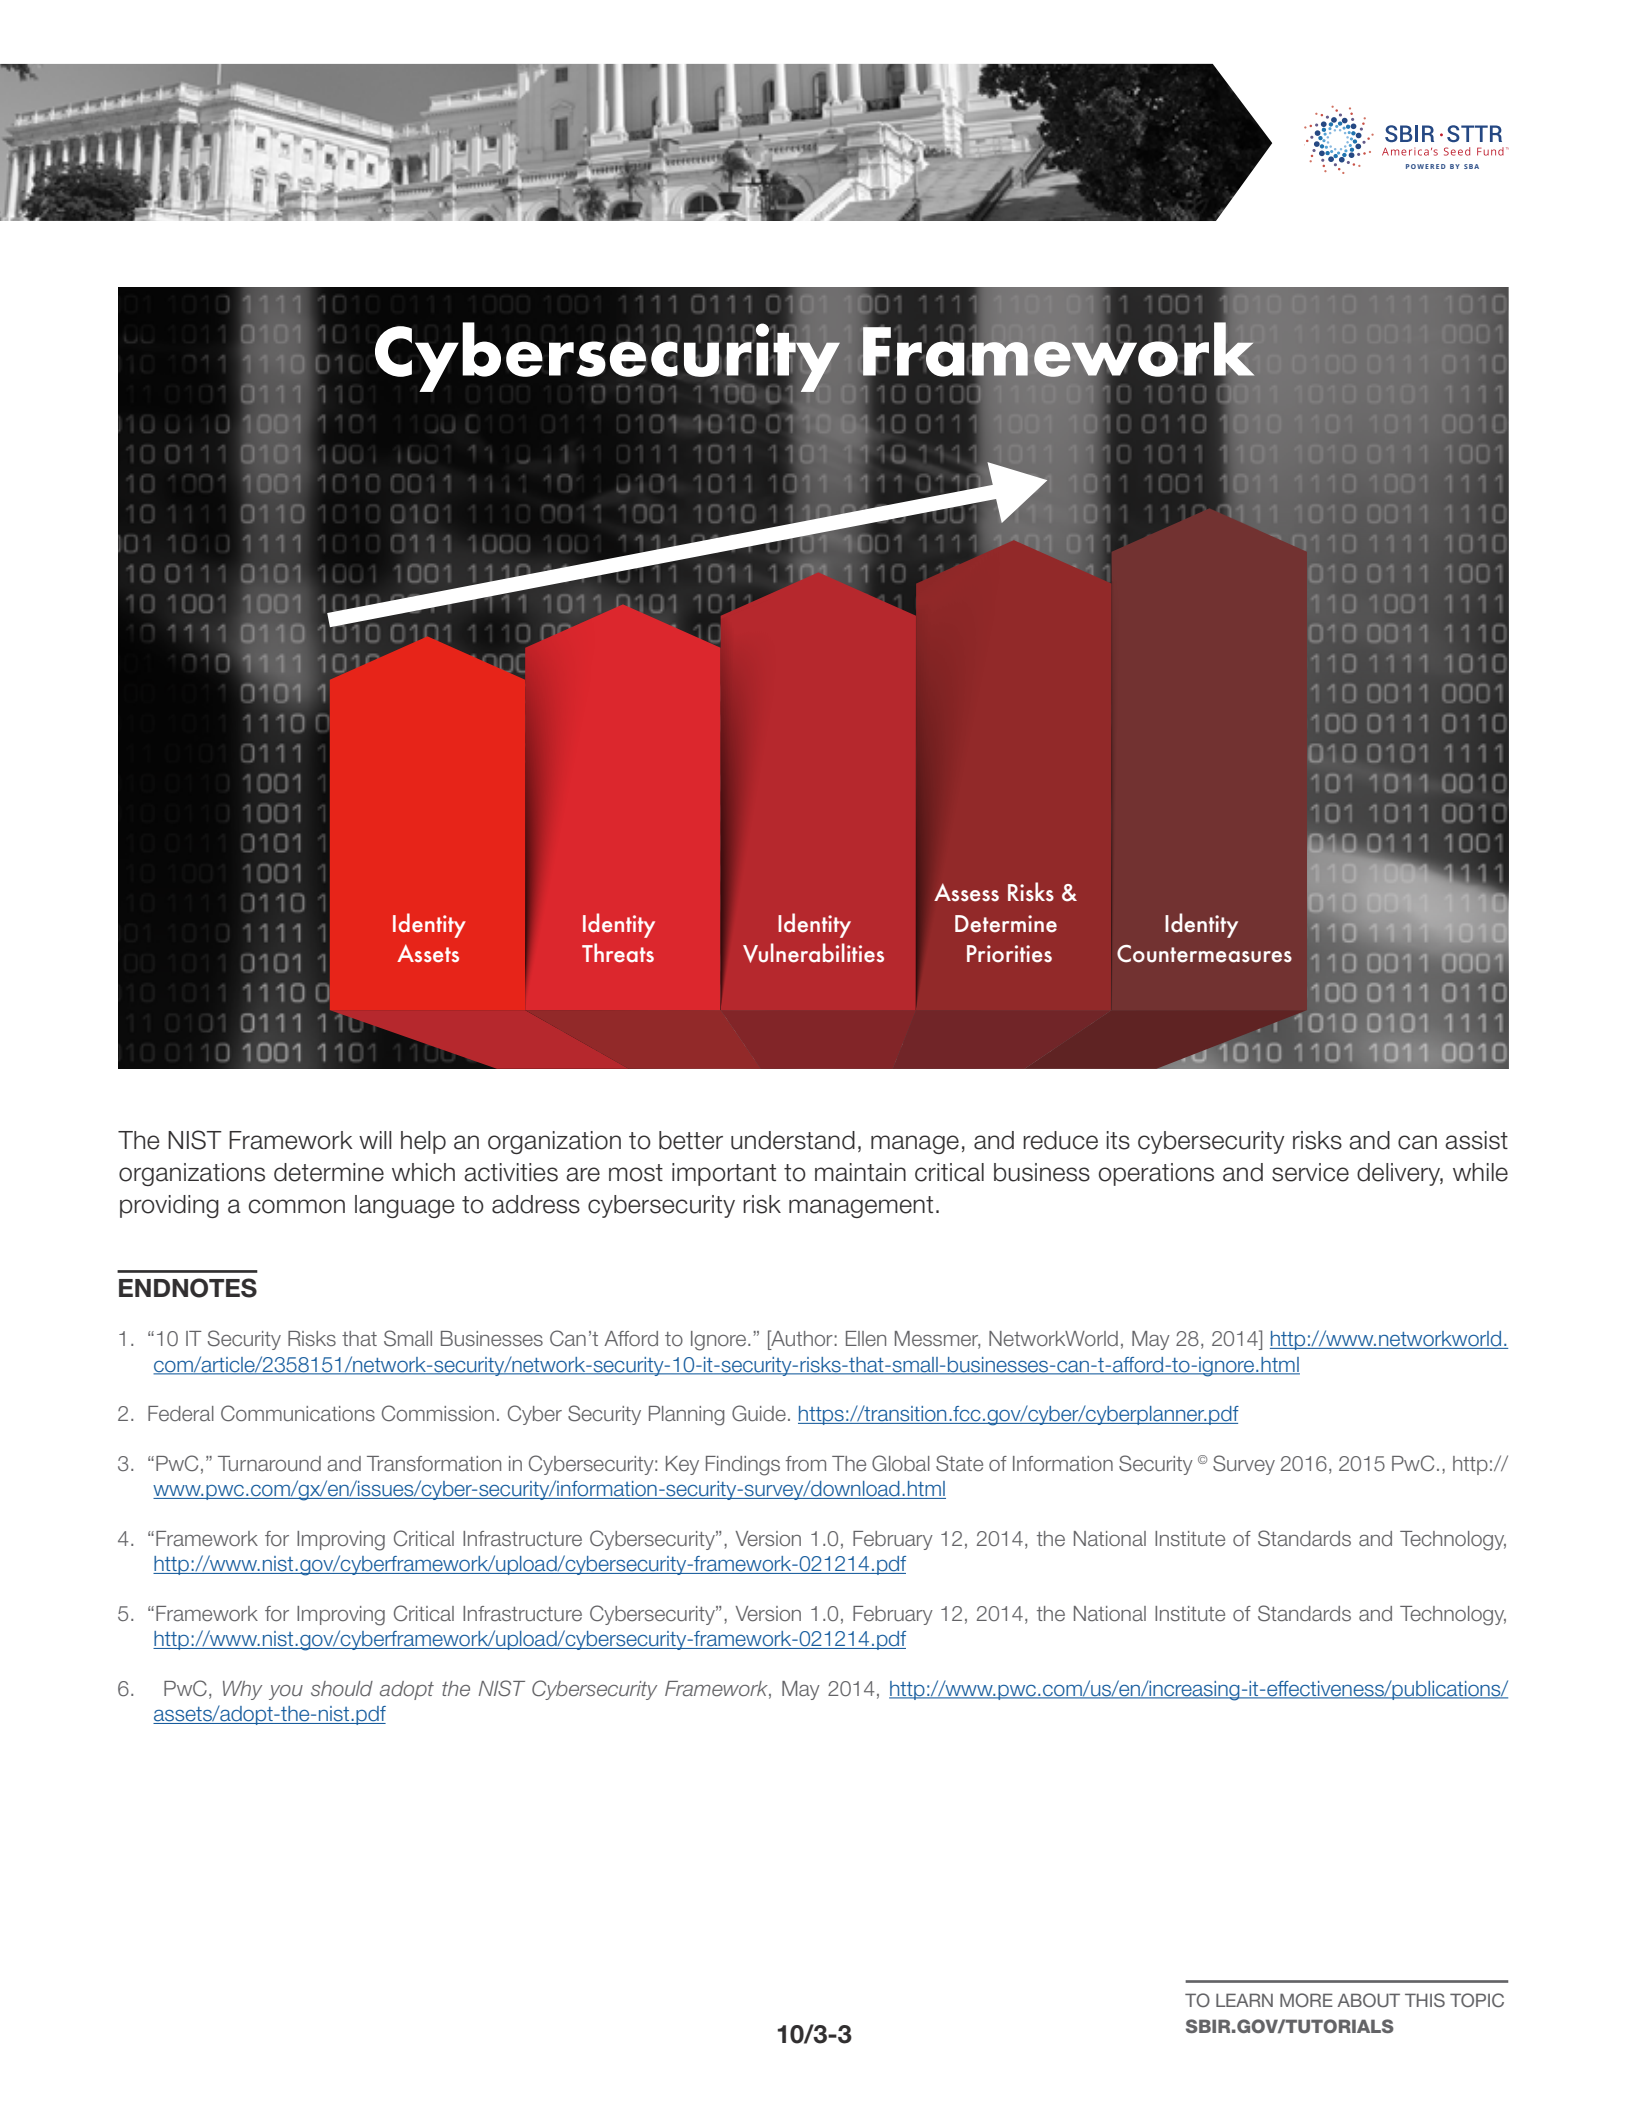 The height and width of the screenshot is (2107, 1628). What do you see at coordinates (375, 1140) in the screenshot?
I see `will` at bounding box center [375, 1140].
